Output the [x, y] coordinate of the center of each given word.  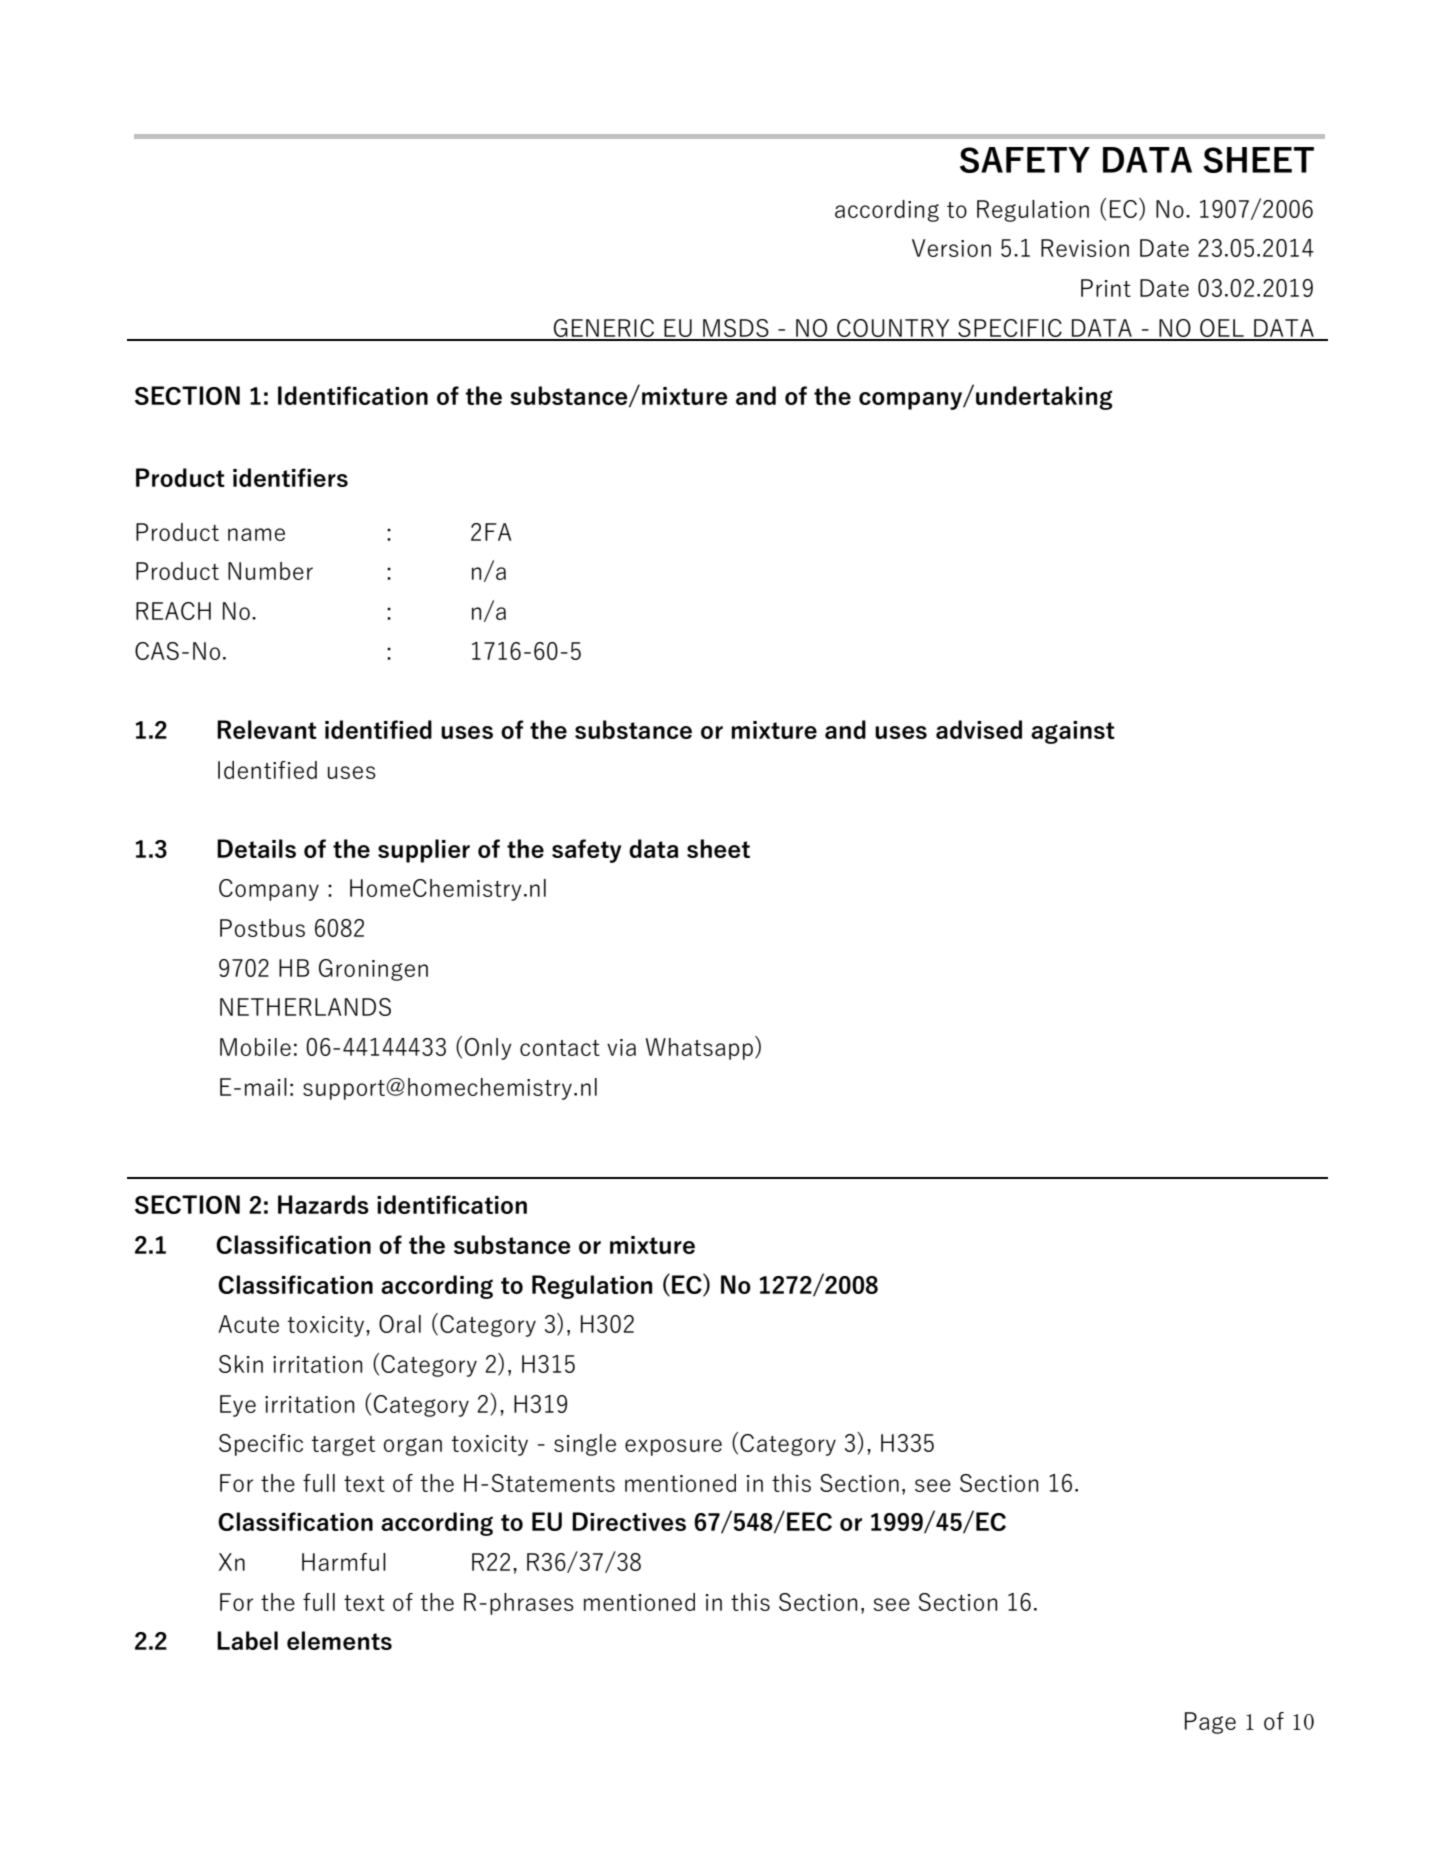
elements [339, 1640]
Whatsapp [700, 1048]
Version [951, 248]
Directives [629, 1521]
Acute [248, 1324]
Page [1210, 1723]
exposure [673, 1447]
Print [1106, 288]
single [585, 1445]
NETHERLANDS [305, 1007]
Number [270, 571]
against [1073, 732]
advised [979, 729]
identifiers [290, 477]
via [621, 1047]
